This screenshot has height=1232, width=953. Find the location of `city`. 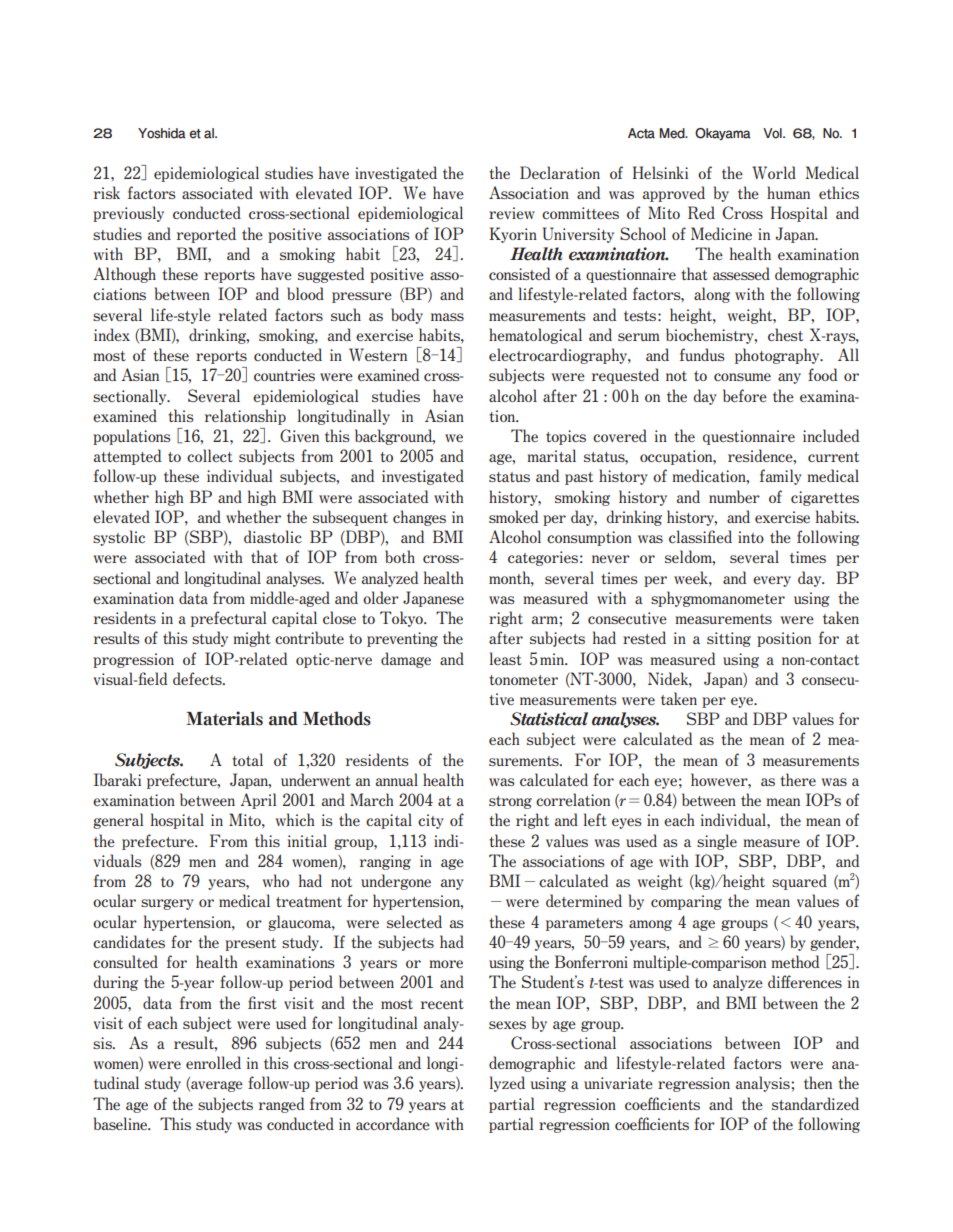

city is located at coordinates (431, 821).
